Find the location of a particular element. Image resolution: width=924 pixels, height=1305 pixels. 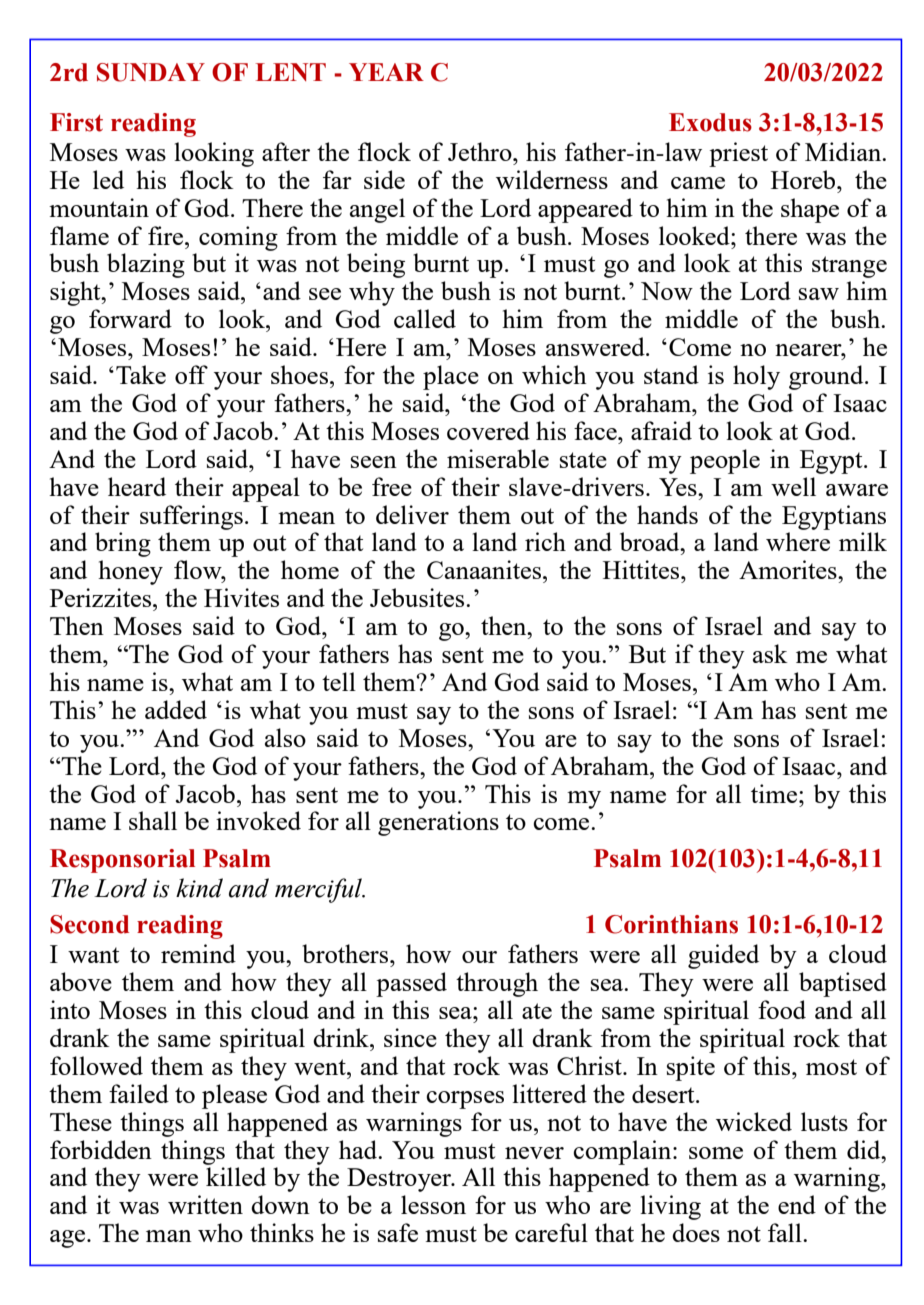

generations is located at coordinates (438, 823).
